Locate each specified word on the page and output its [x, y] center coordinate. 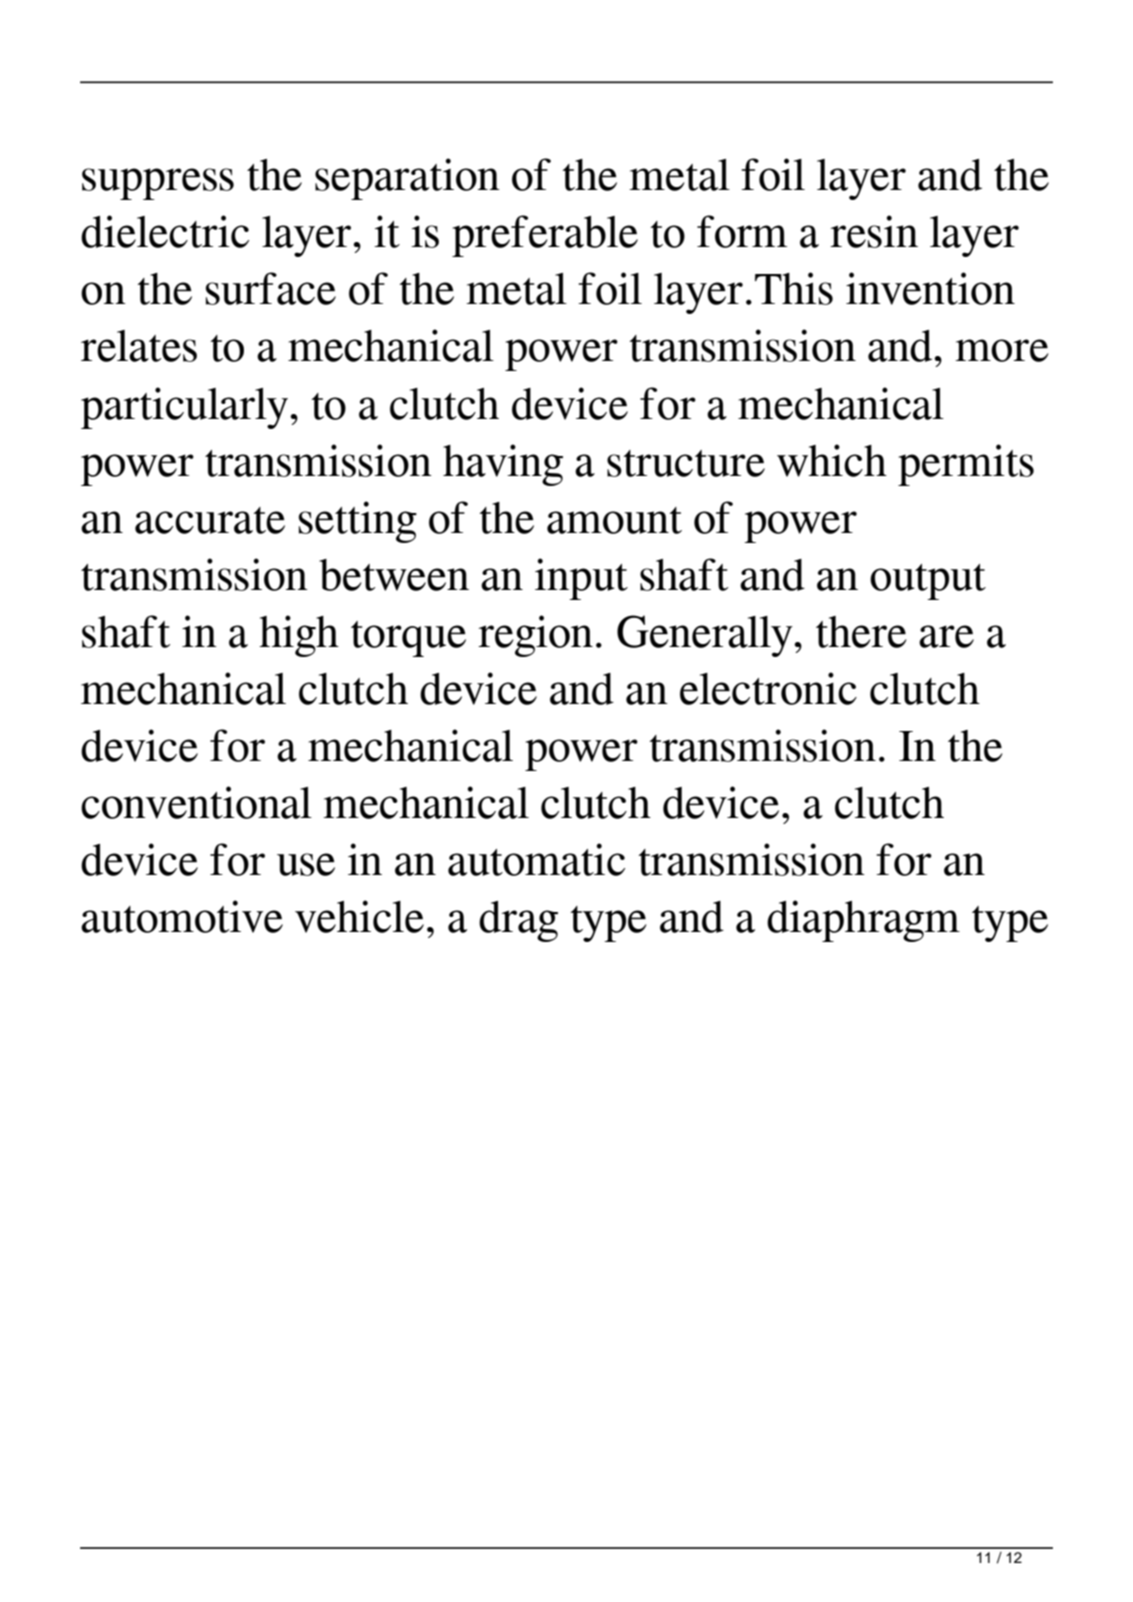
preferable [545, 236]
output [928, 582]
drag [518, 921]
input [581, 579]
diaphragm [863, 921]
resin [874, 231]
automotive [182, 916]
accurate [210, 520]
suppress [158, 184]
